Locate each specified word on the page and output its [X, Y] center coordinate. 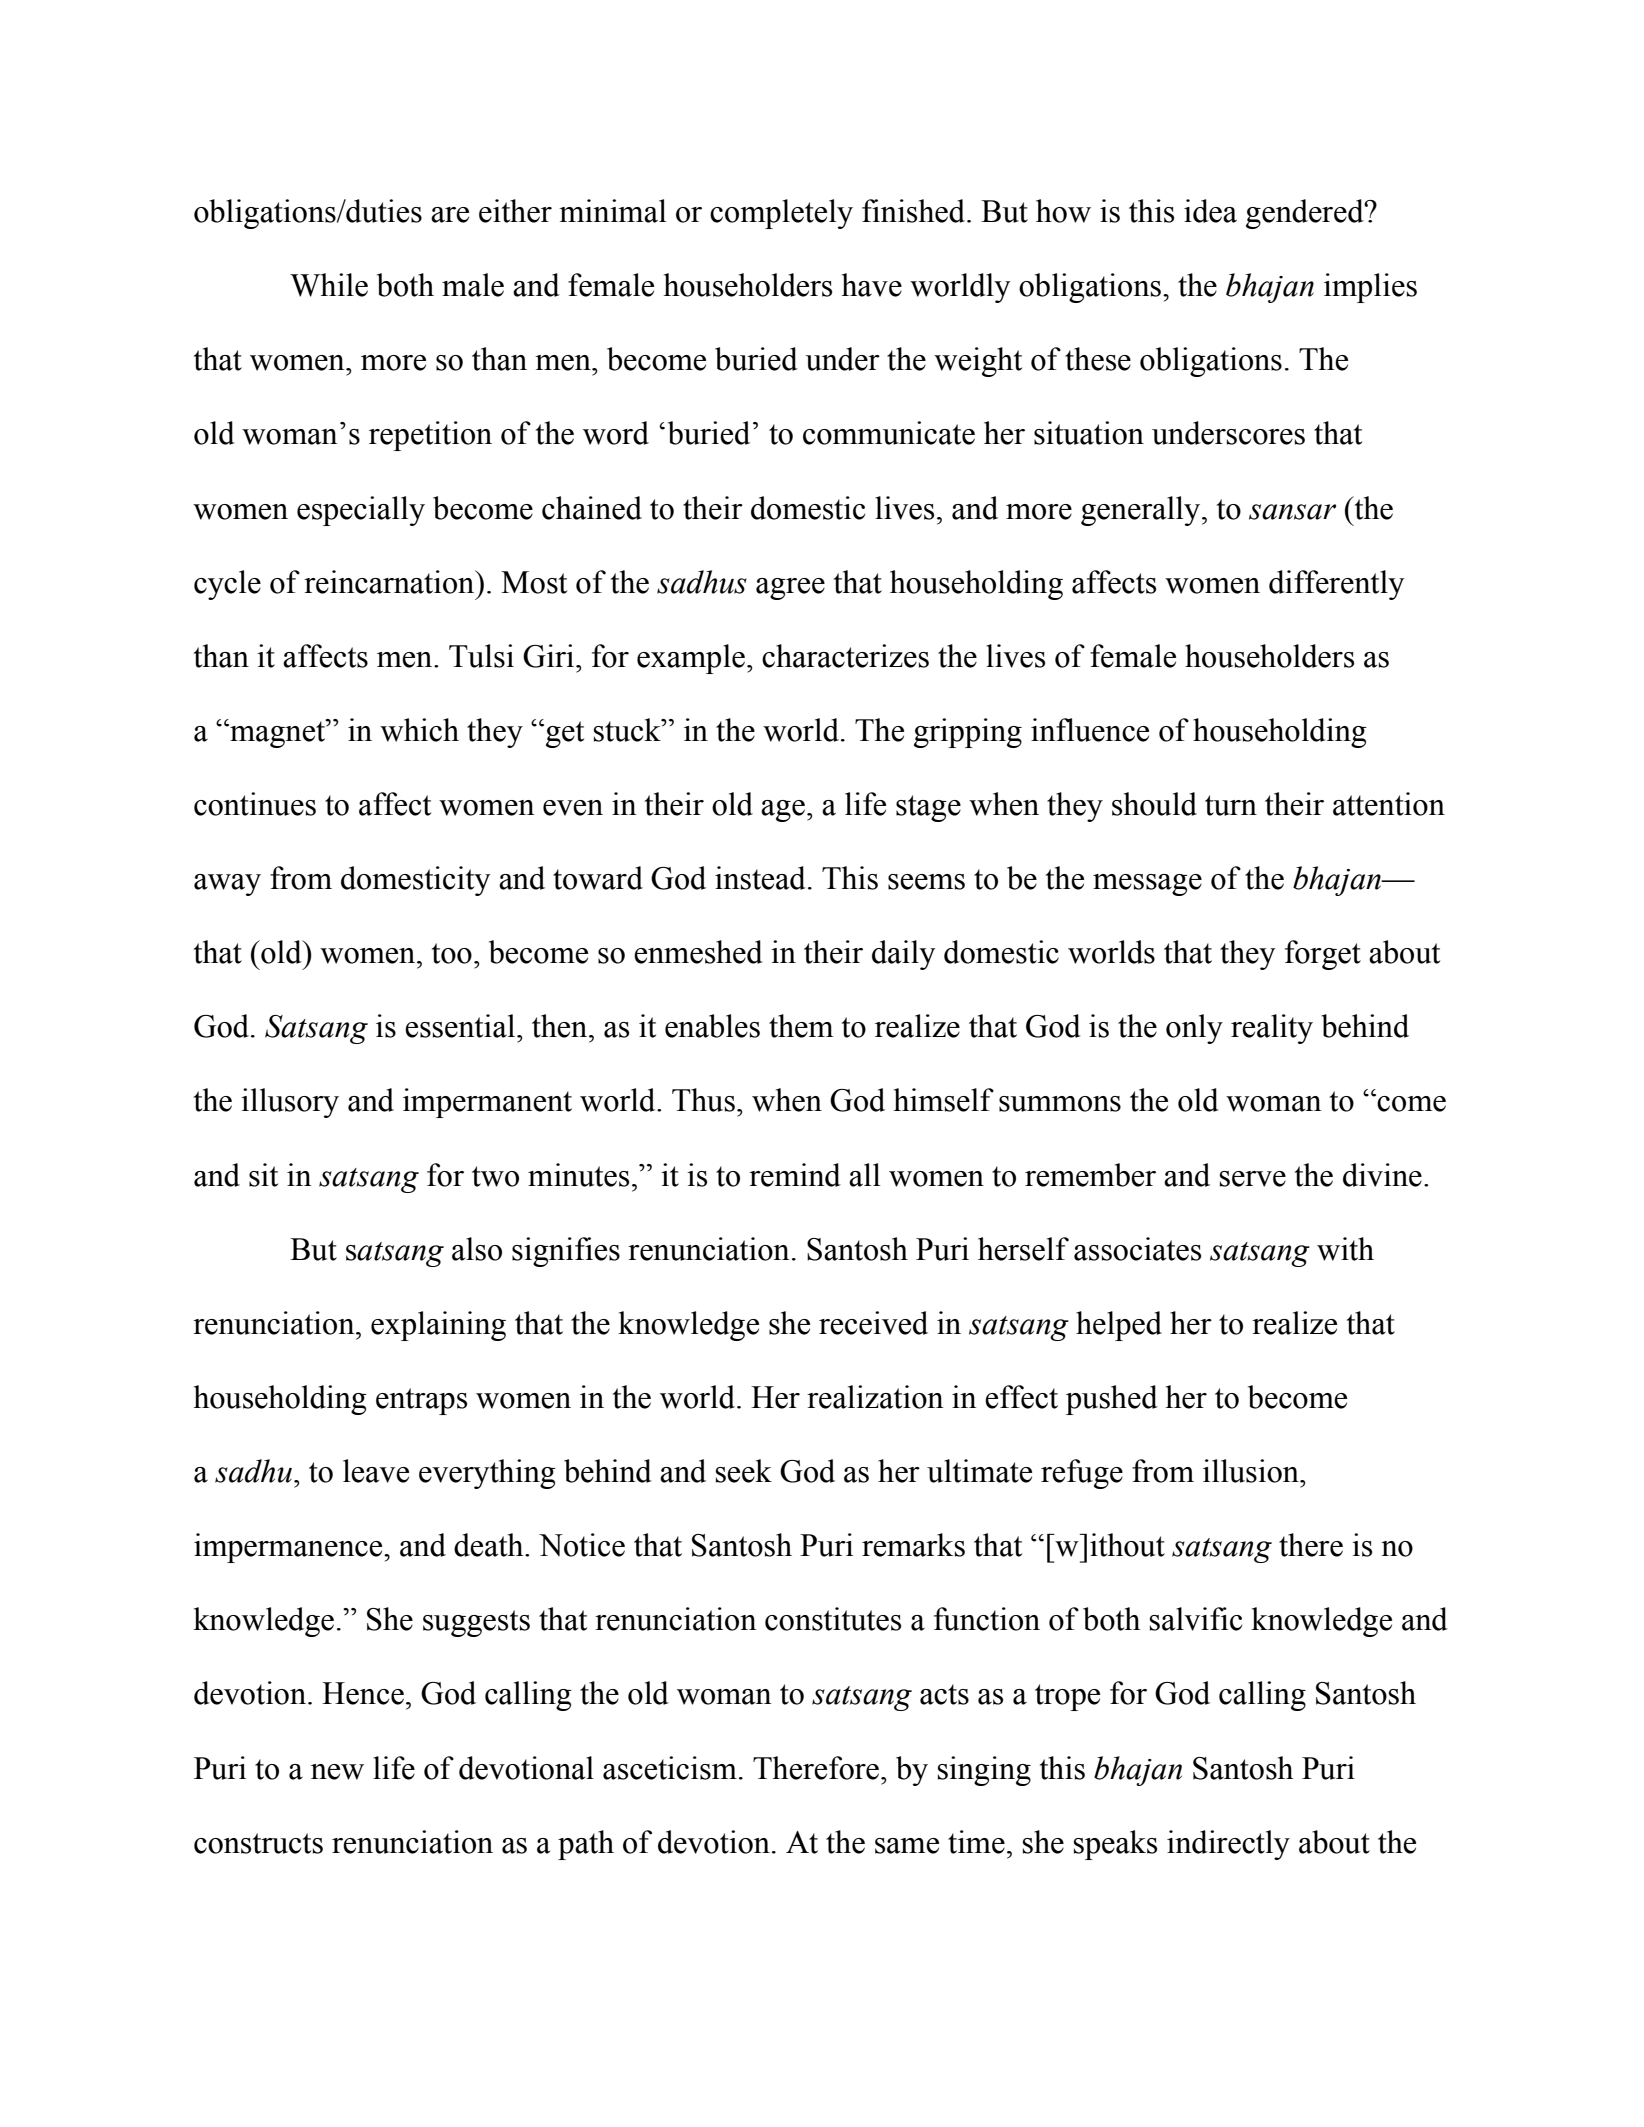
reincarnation [390, 582]
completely [781, 214]
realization [875, 1397]
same [907, 1846]
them [801, 1026]
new [337, 1772]
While [329, 285]
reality [1272, 1029]
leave [376, 1471]
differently [1336, 585]
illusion [1252, 1471]
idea [1210, 211]
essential [461, 1026]
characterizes [845, 656]
